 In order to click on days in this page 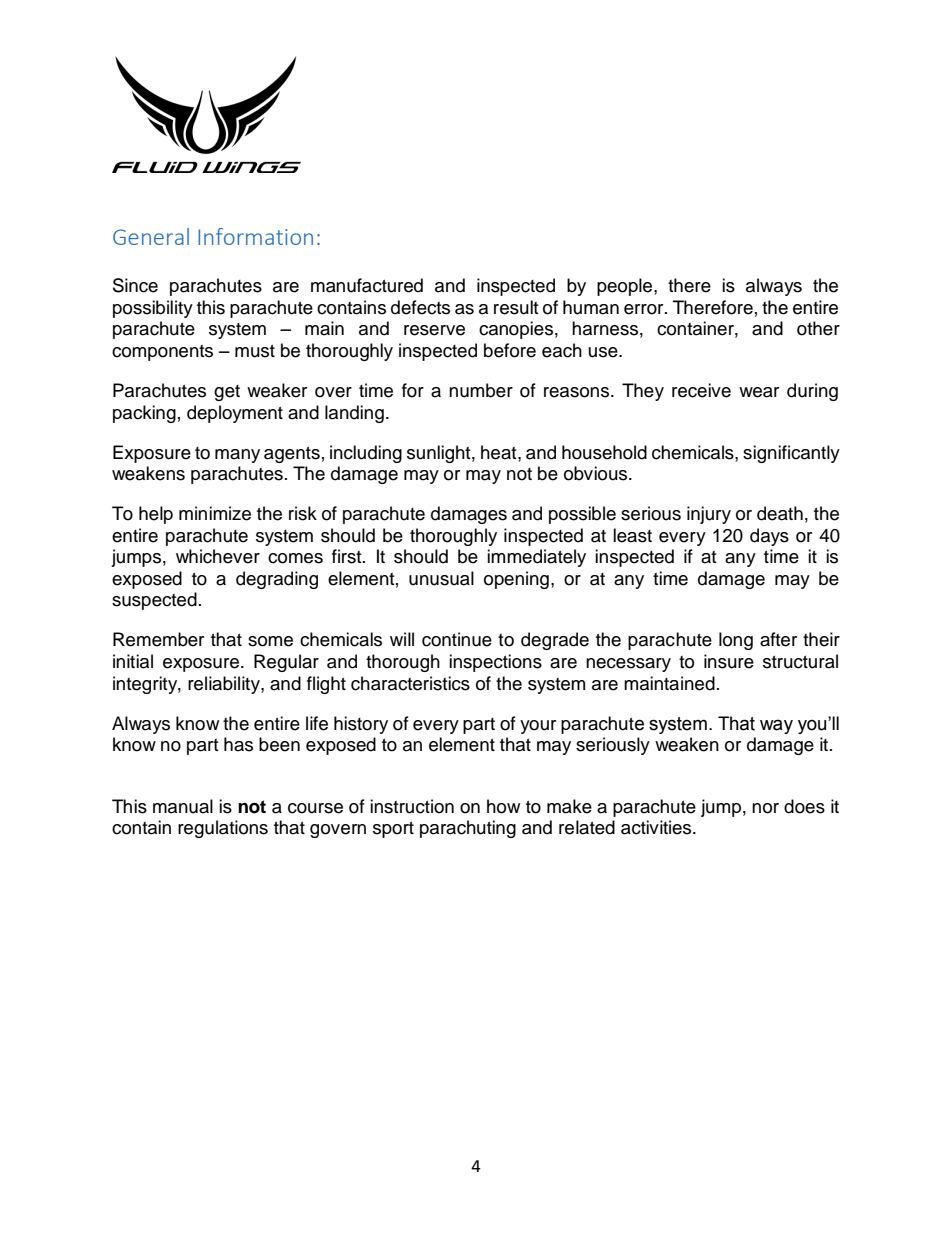, I will do `click(769, 537)`.
